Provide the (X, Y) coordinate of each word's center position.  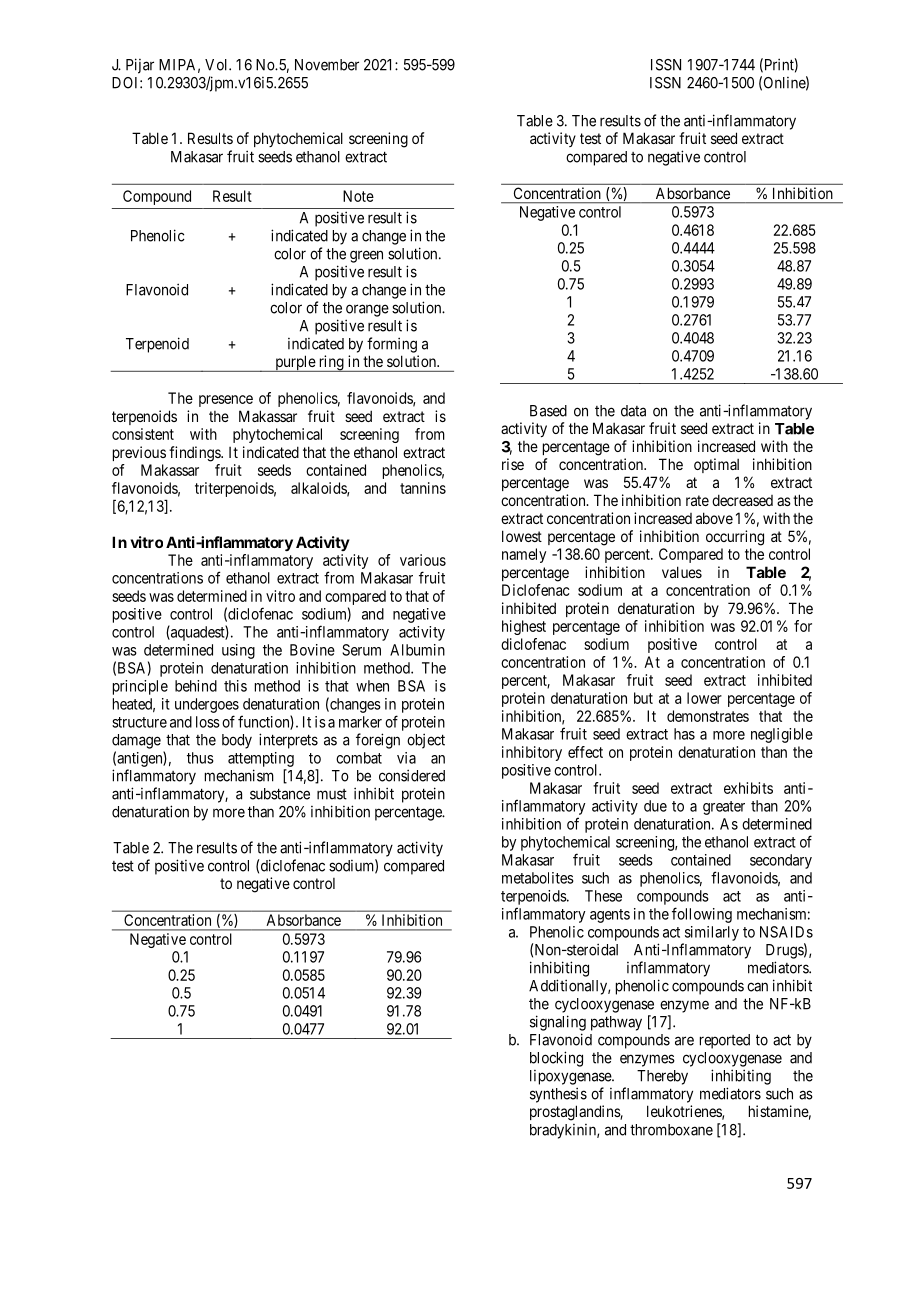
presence (226, 401)
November (327, 65)
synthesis (558, 1095)
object (426, 741)
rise (513, 464)
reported (725, 1041)
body (237, 741)
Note (358, 196)
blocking (556, 1059)
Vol (217, 65)
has (684, 734)
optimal (716, 465)
